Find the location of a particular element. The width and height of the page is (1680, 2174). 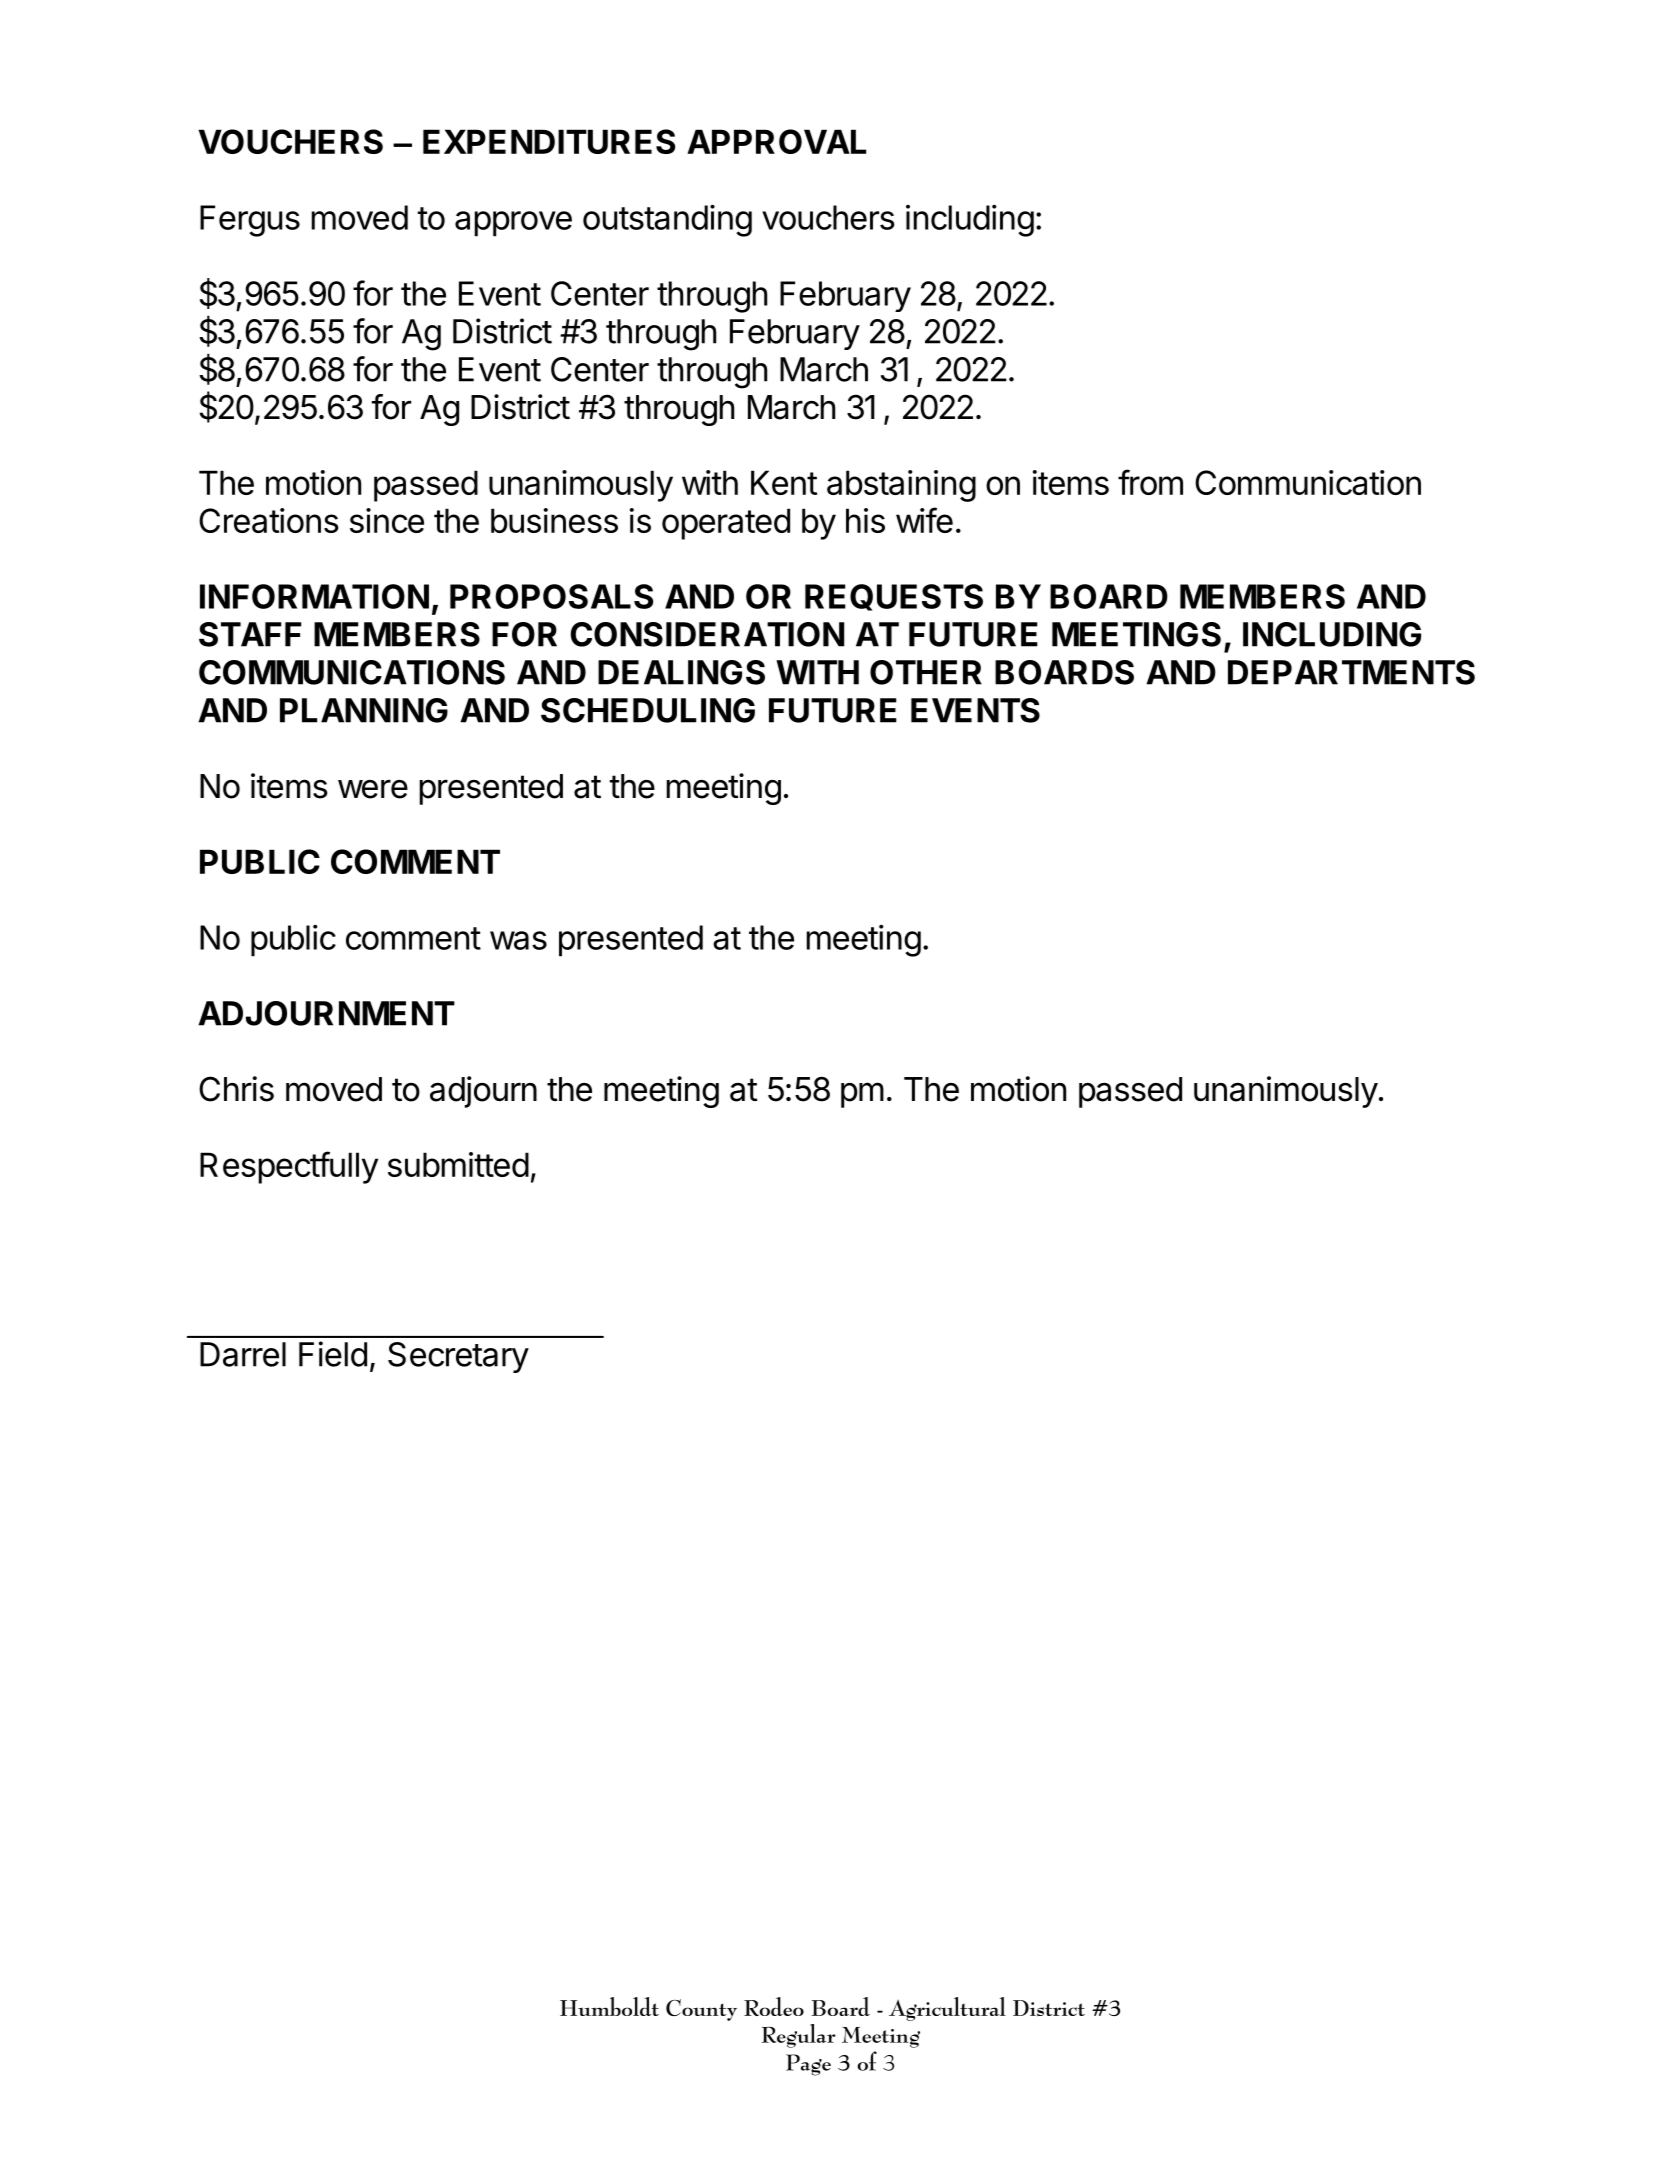

APPROVAL is located at coordinates (776, 141).
